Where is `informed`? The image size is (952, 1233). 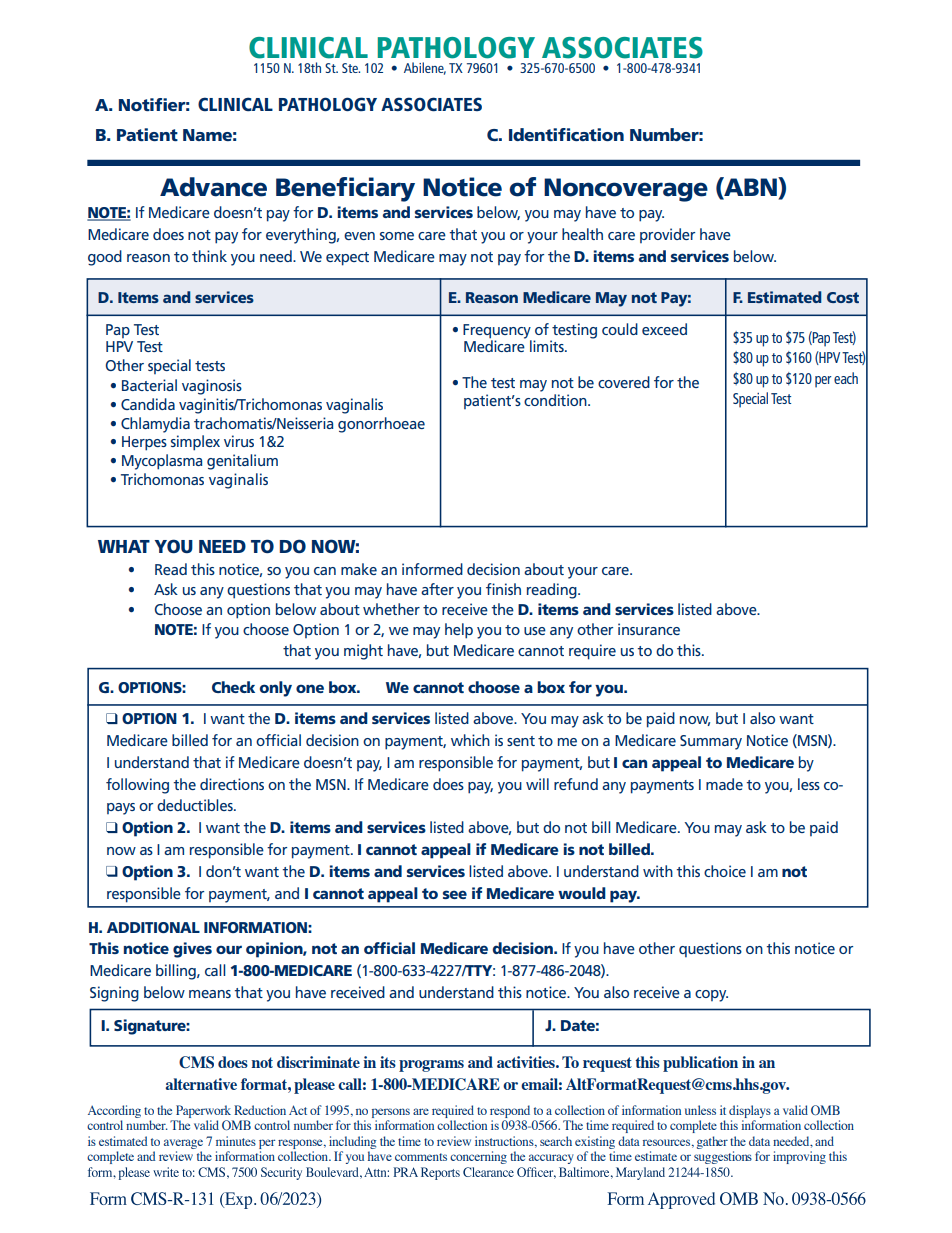
informed is located at coordinates (432, 569).
